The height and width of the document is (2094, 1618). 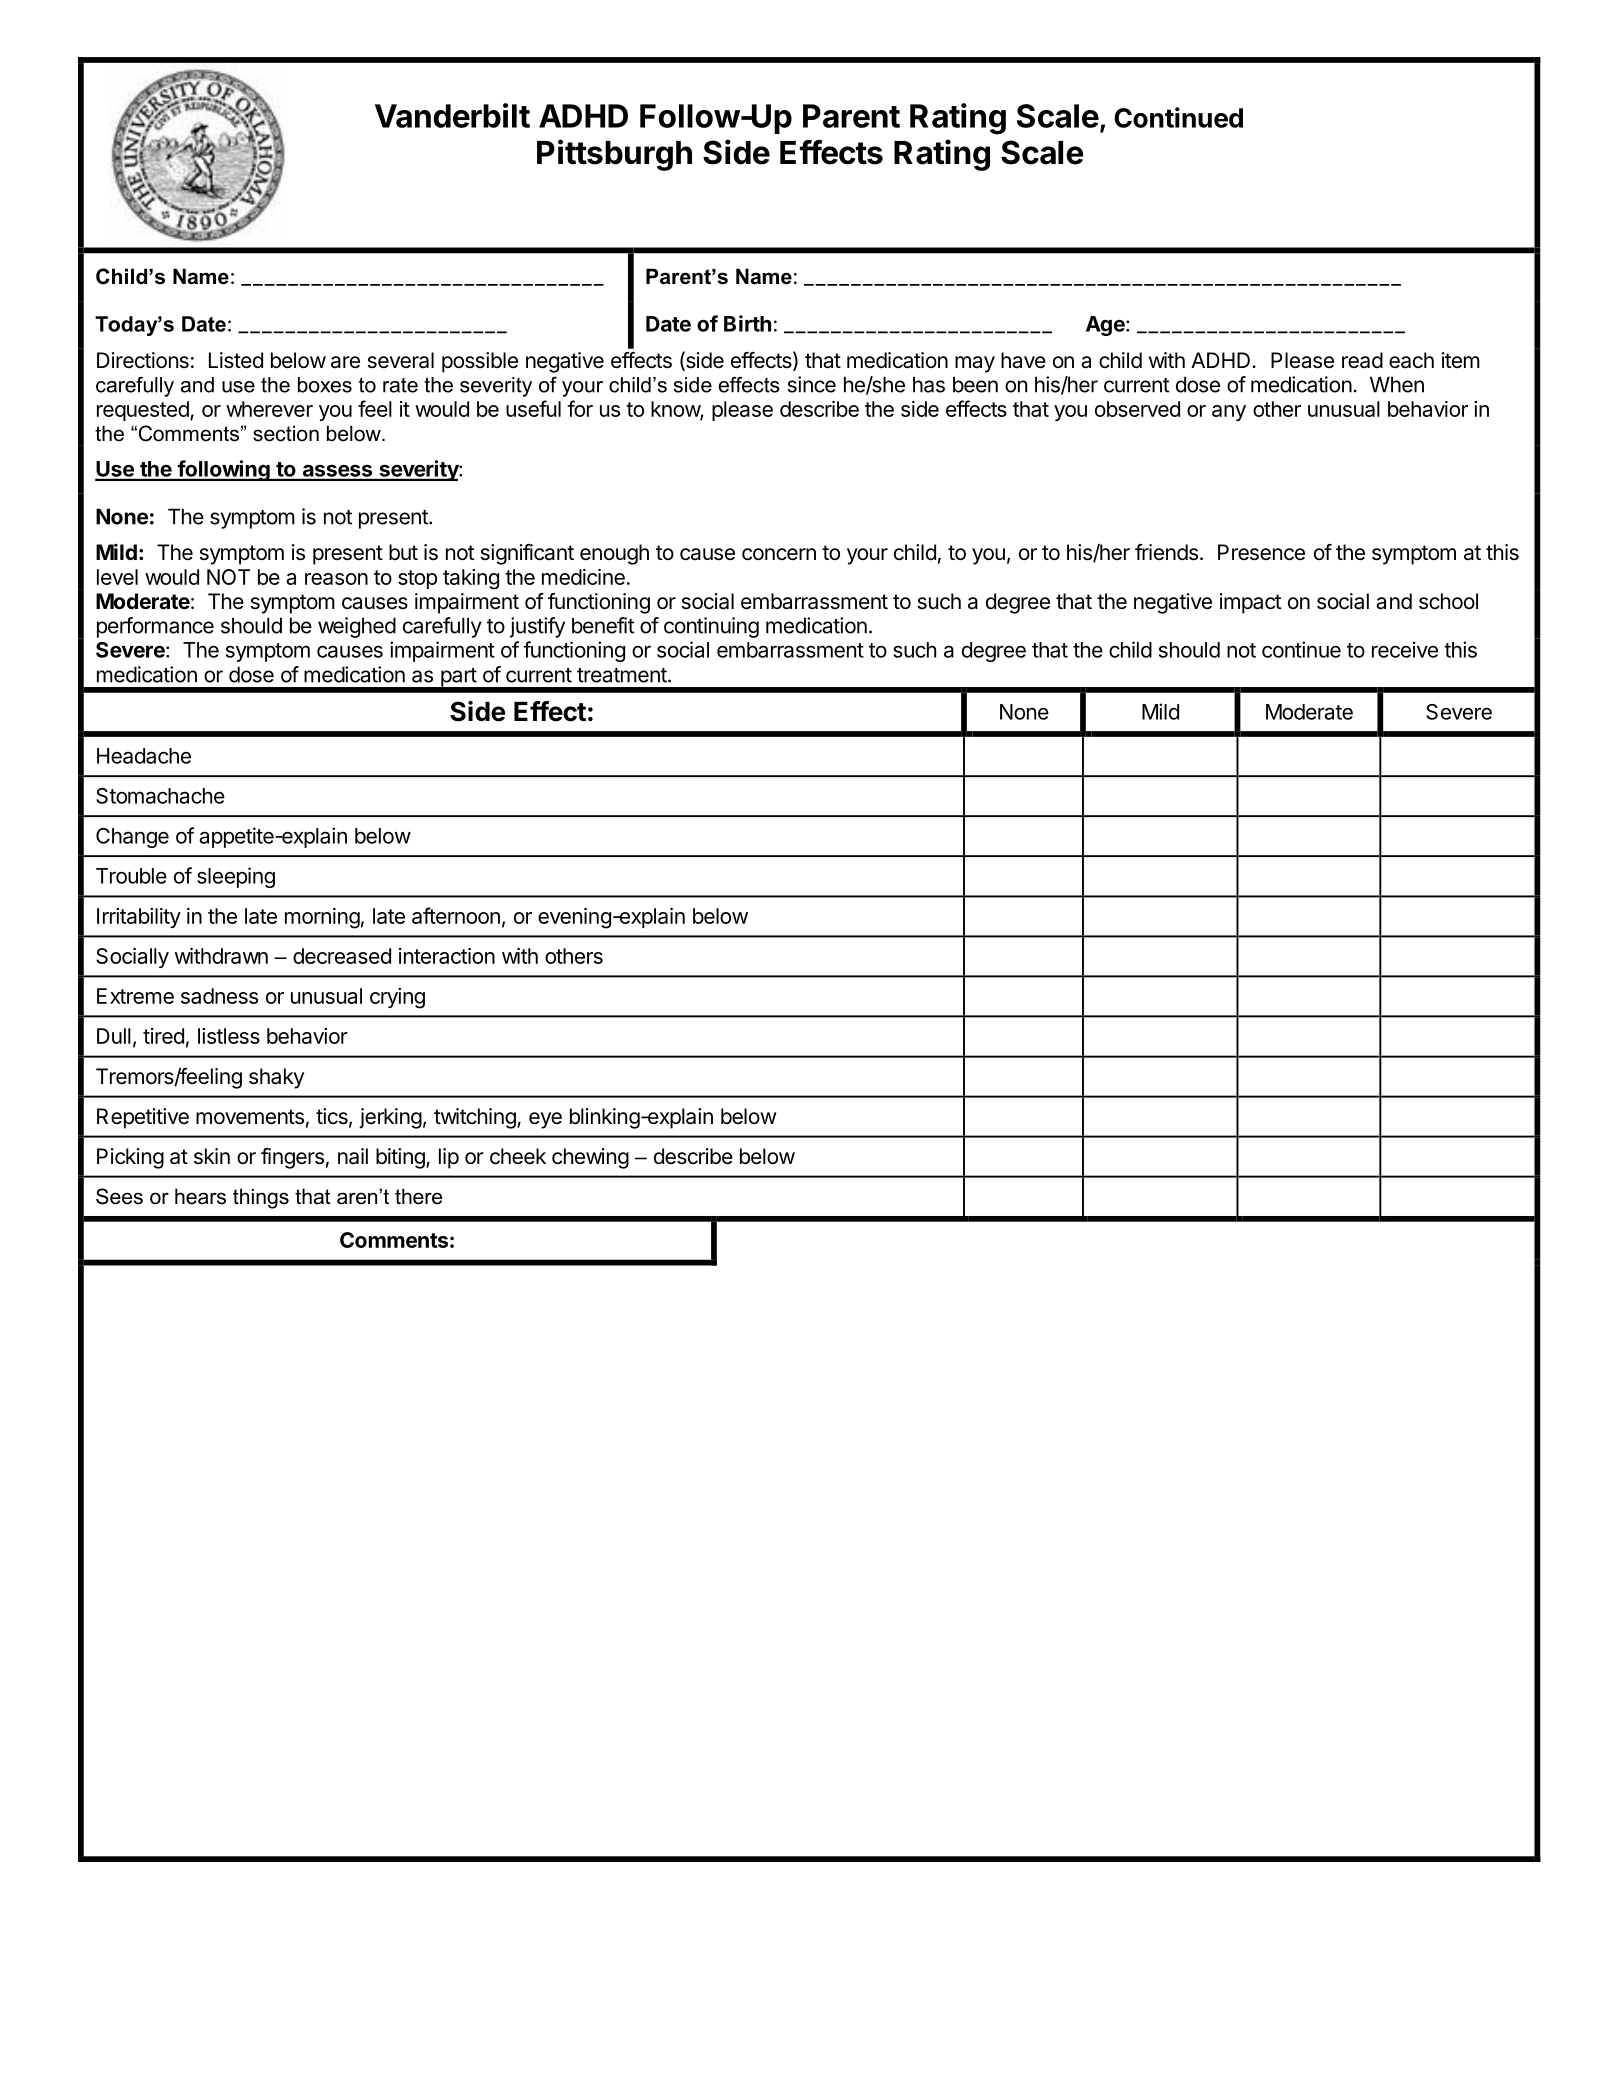 I want to click on weighed, so click(x=357, y=627).
